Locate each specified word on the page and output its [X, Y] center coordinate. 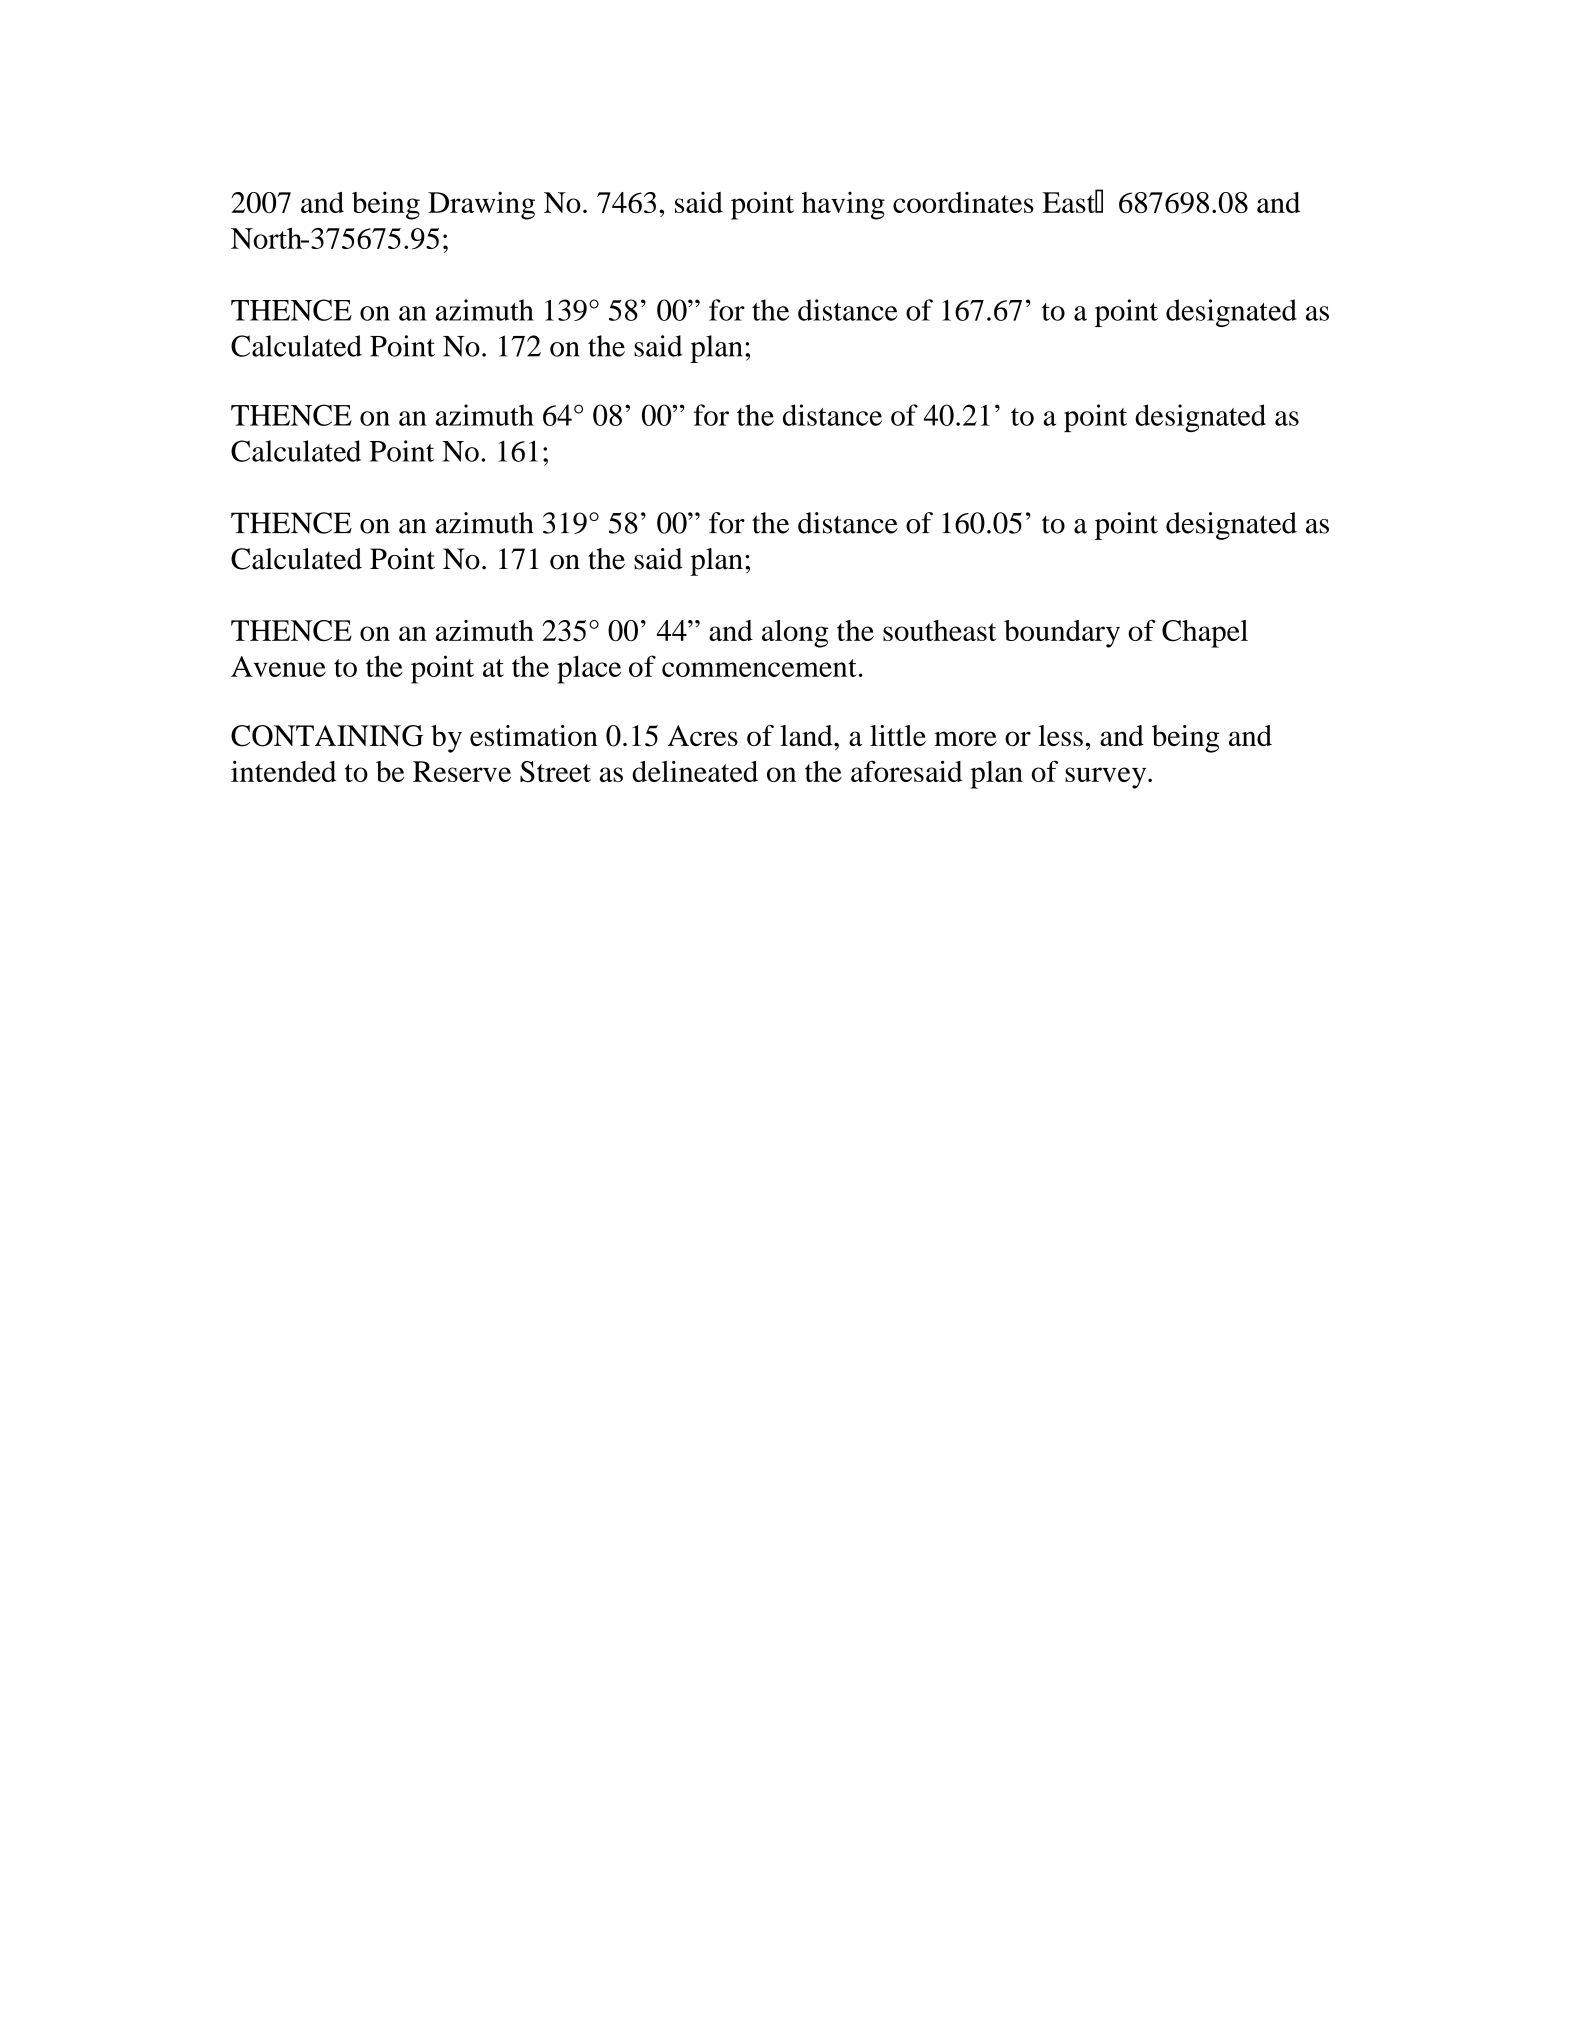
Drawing [481, 205]
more [965, 738]
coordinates [963, 202]
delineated [695, 771]
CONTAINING [327, 736]
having [843, 206]
